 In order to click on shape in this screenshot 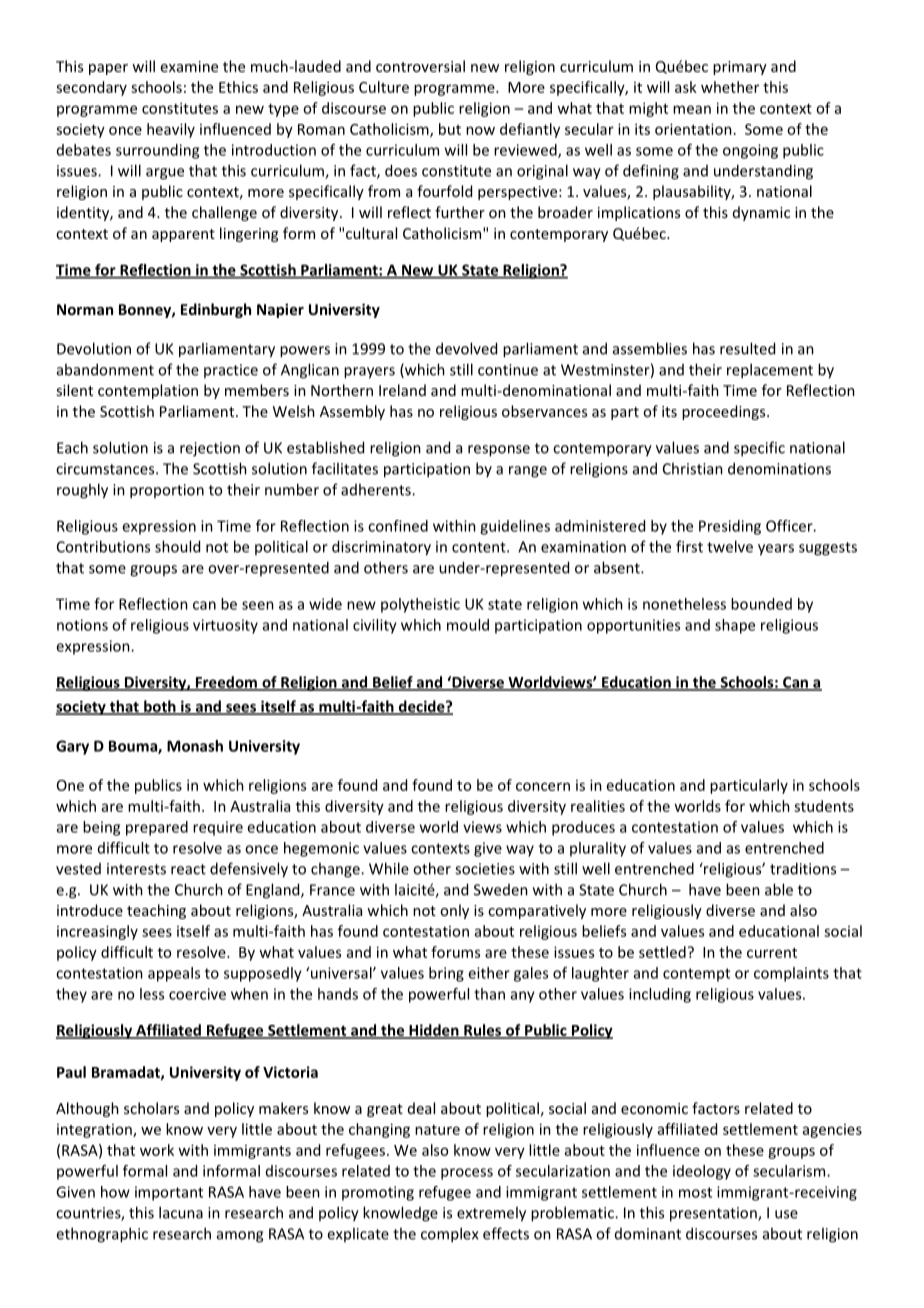, I will do `click(735, 626)`.
